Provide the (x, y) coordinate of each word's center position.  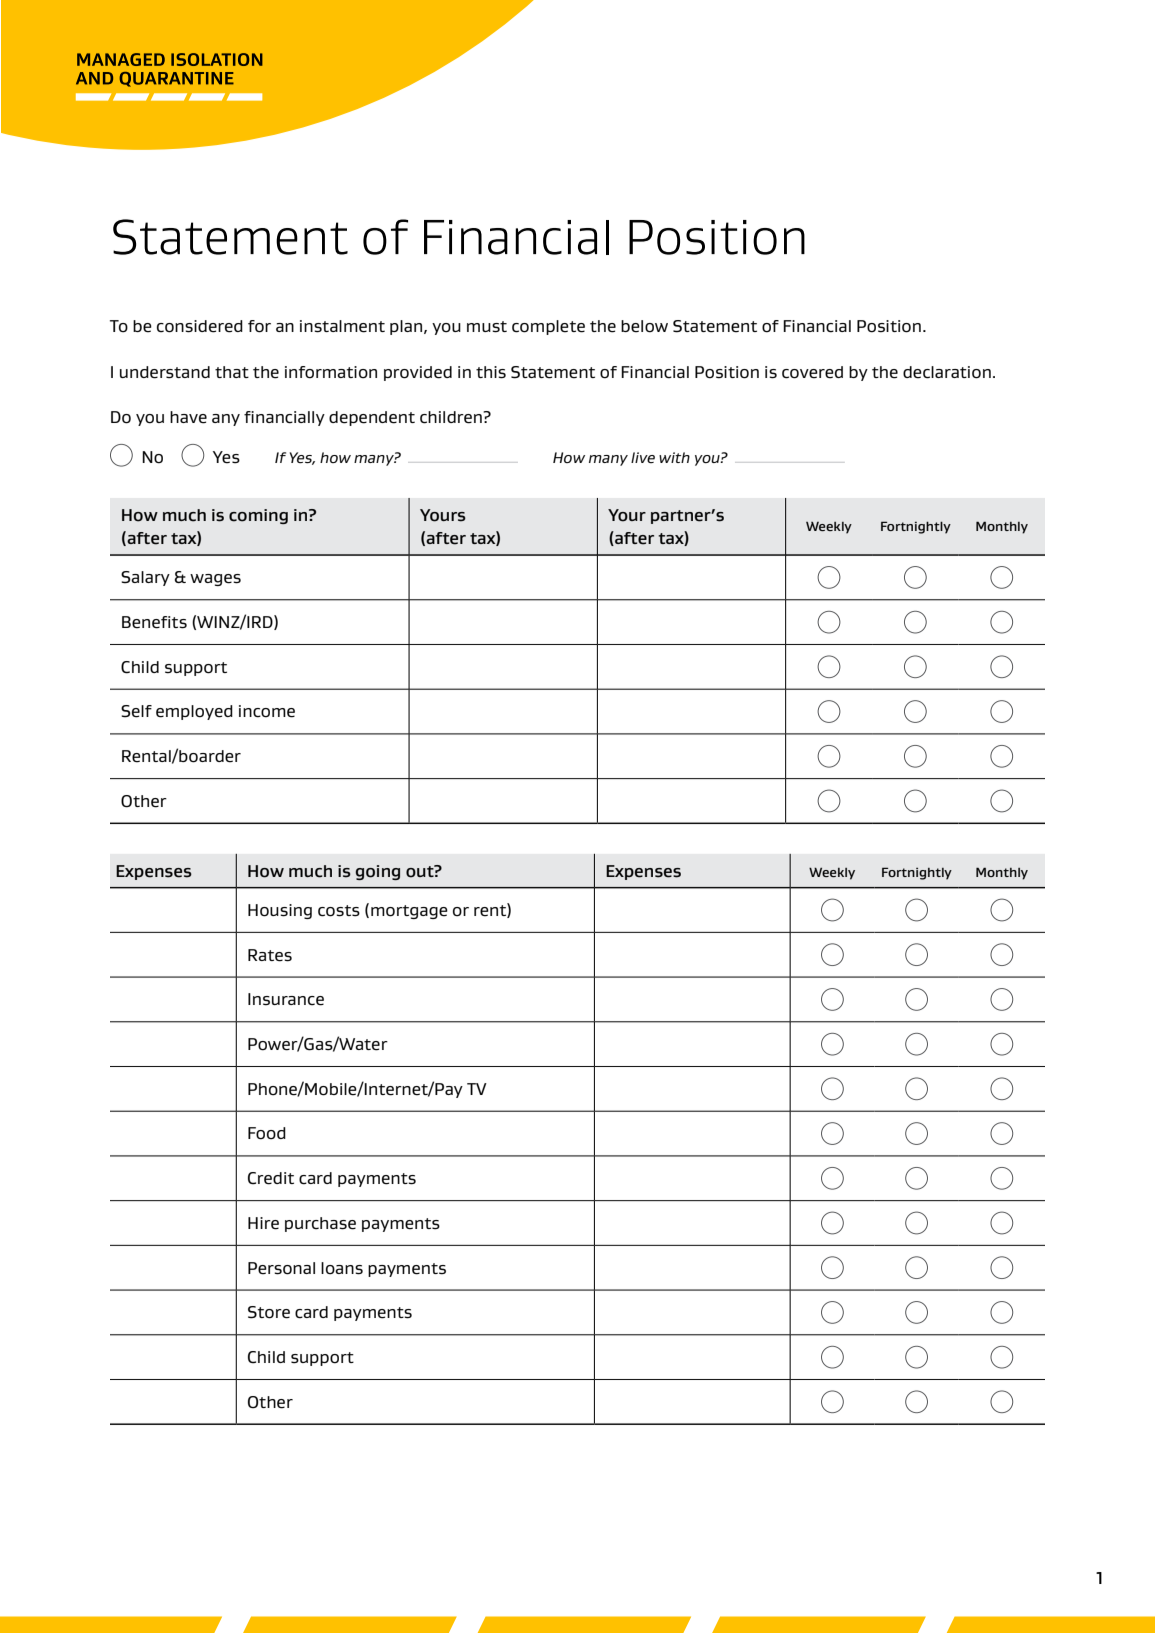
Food (267, 1133)
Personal (281, 1268)
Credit (271, 1178)
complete (548, 327)
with (674, 457)
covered (812, 372)
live (643, 457)
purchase (320, 1224)
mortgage (409, 912)
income (267, 711)
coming (258, 516)
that (232, 372)
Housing (280, 911)
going (377, 872)
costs (339, 911)
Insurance (286, 999)
